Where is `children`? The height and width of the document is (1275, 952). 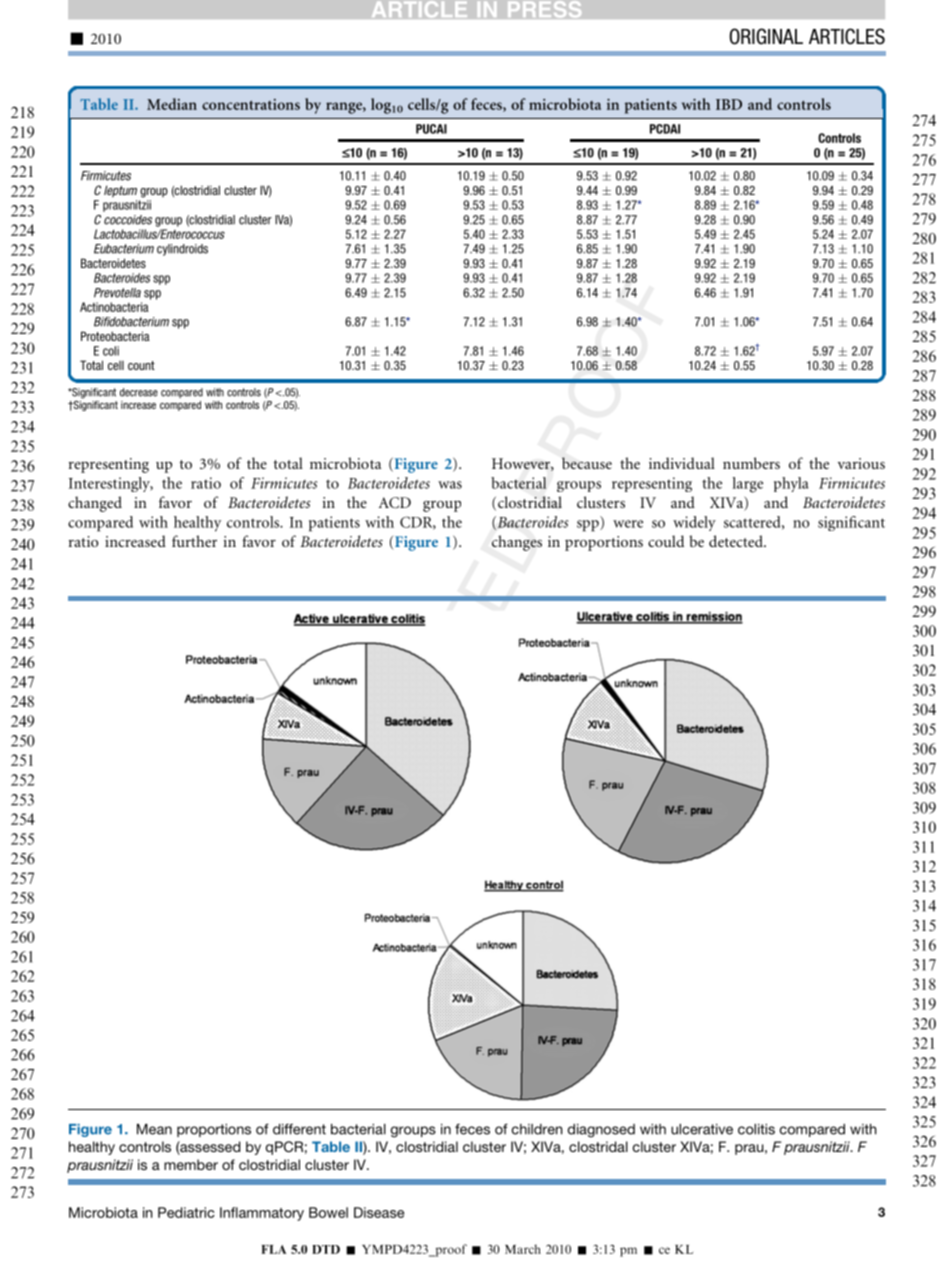 children is located at coordinates (537, 1129).
